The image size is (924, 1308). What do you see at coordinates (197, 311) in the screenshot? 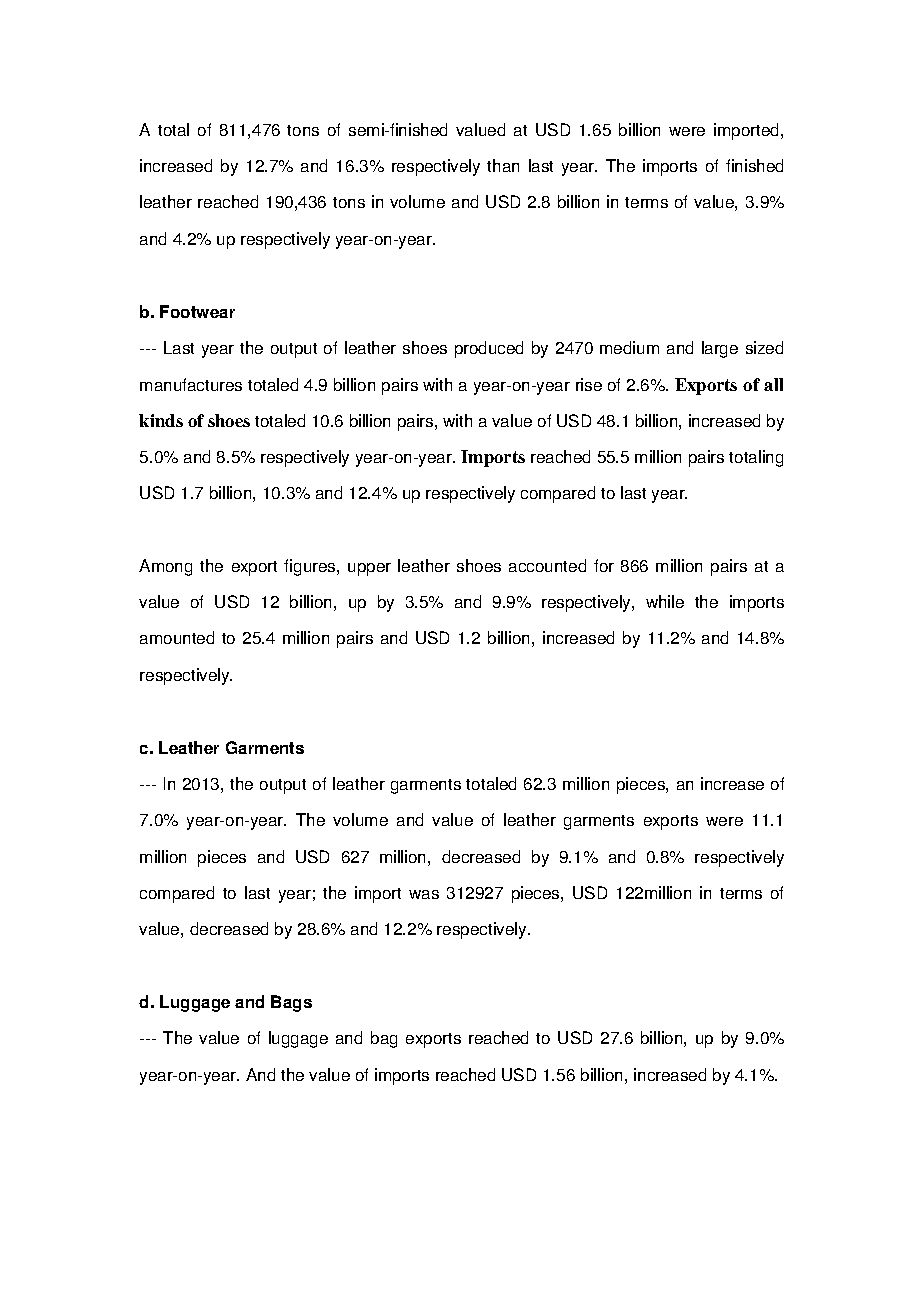
I see `Footwear` at bounding box center [197, 311].
